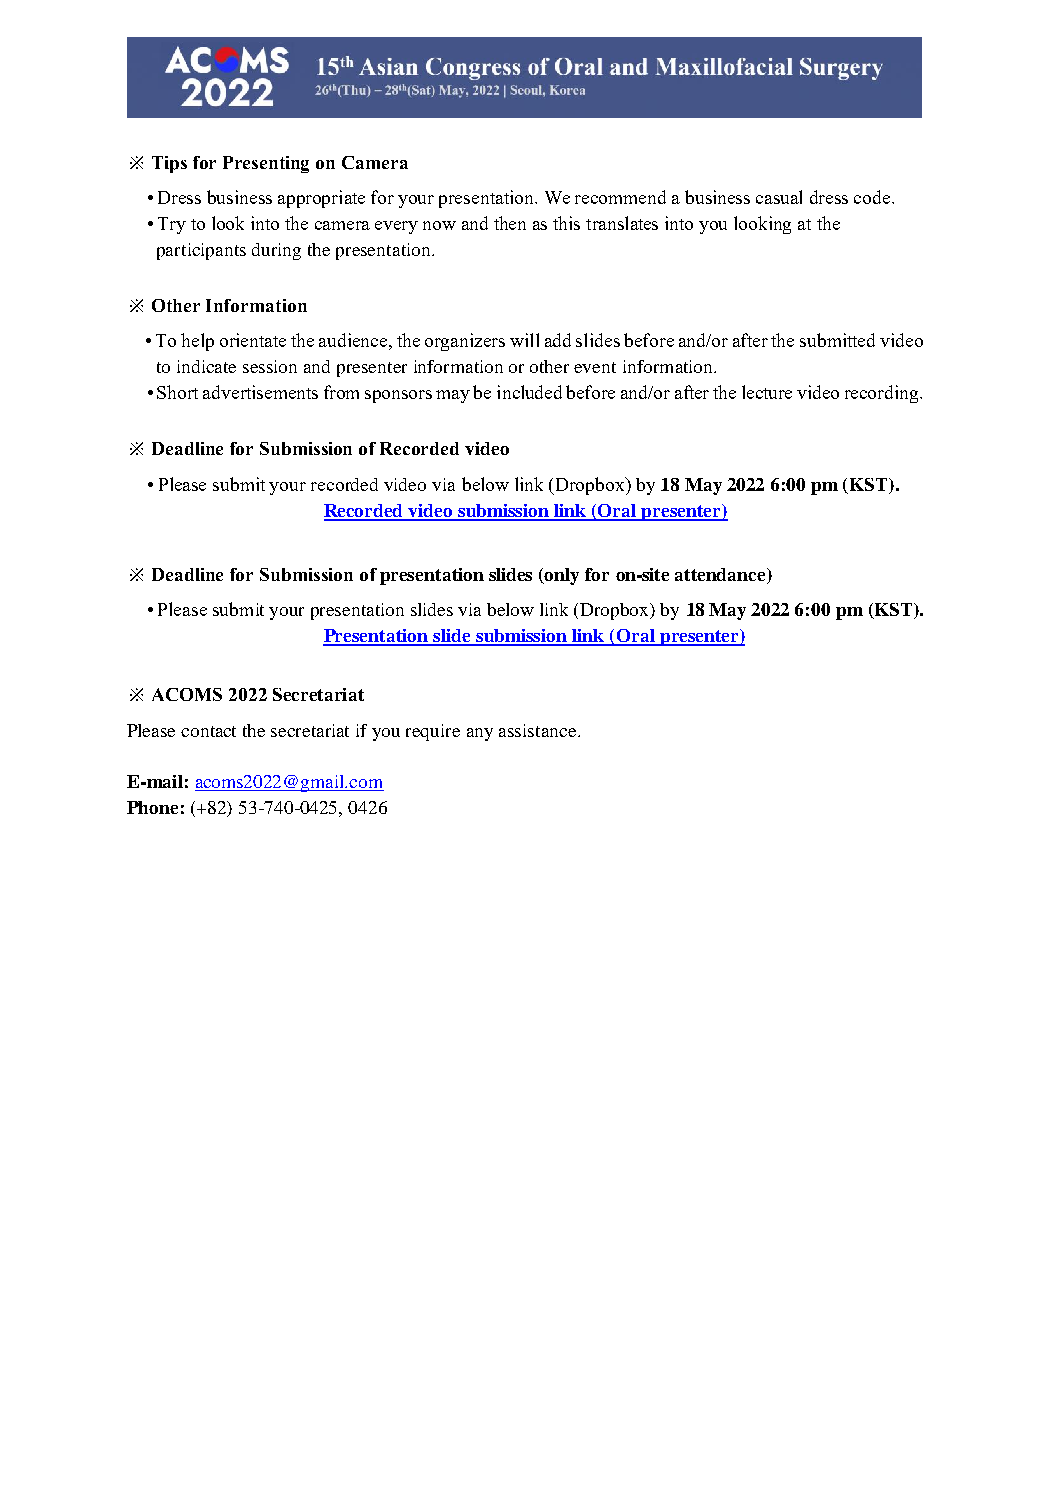  Describe the element at coordinates (510, 223) in the image. I see `then` at that location.
